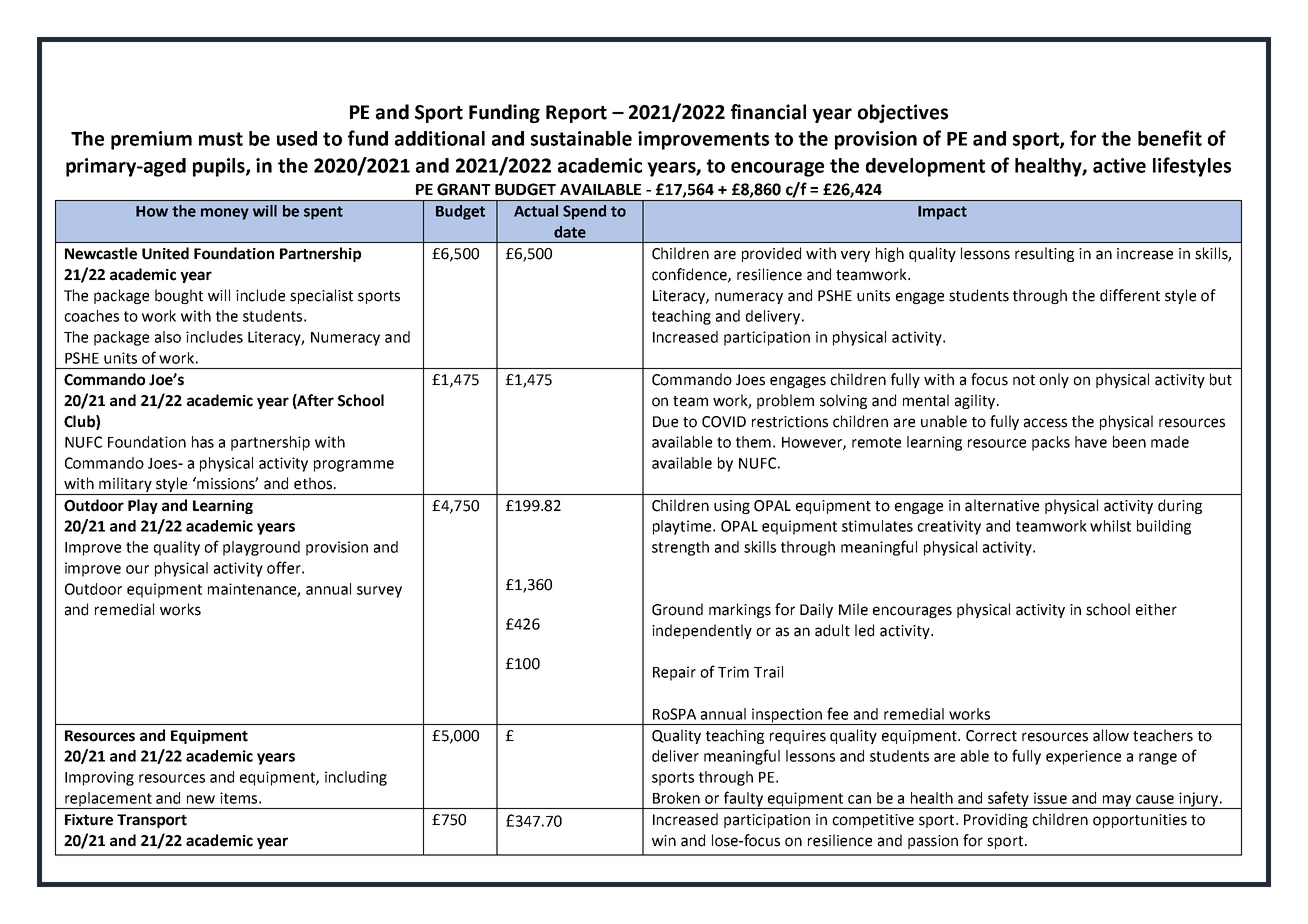 Image resolution: width=1308 pixels, height=924 pixels. Describe the element at coordinates (313, 483) in the screenshot. I see `ethos` at that location.
